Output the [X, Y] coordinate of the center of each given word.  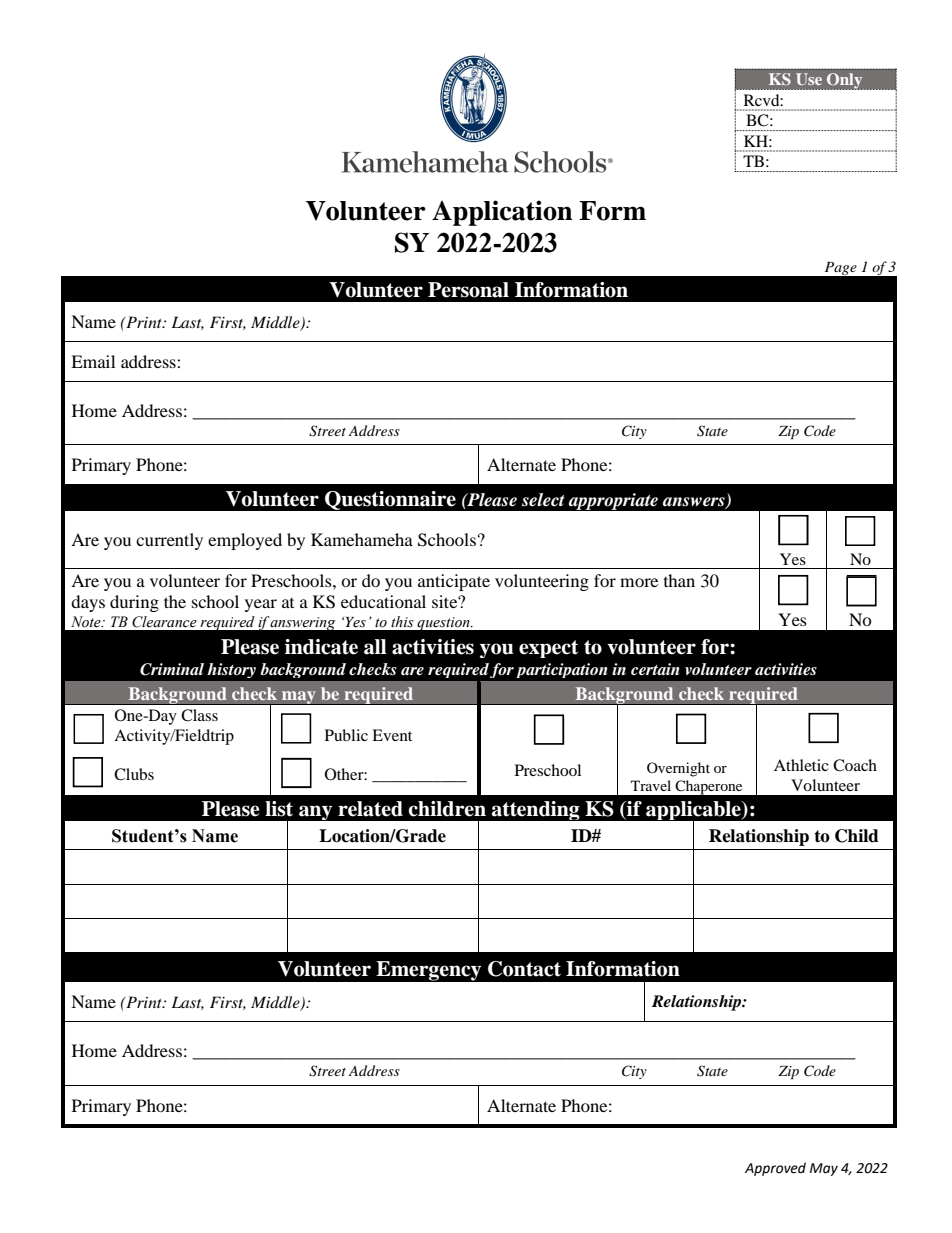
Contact [524, 969]
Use [809, 79]
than [679, 580]
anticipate [454, 582]
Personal [468, 290]
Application [502, 213]
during [134, 603]
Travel [651, 785]
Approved [775, 1169]
